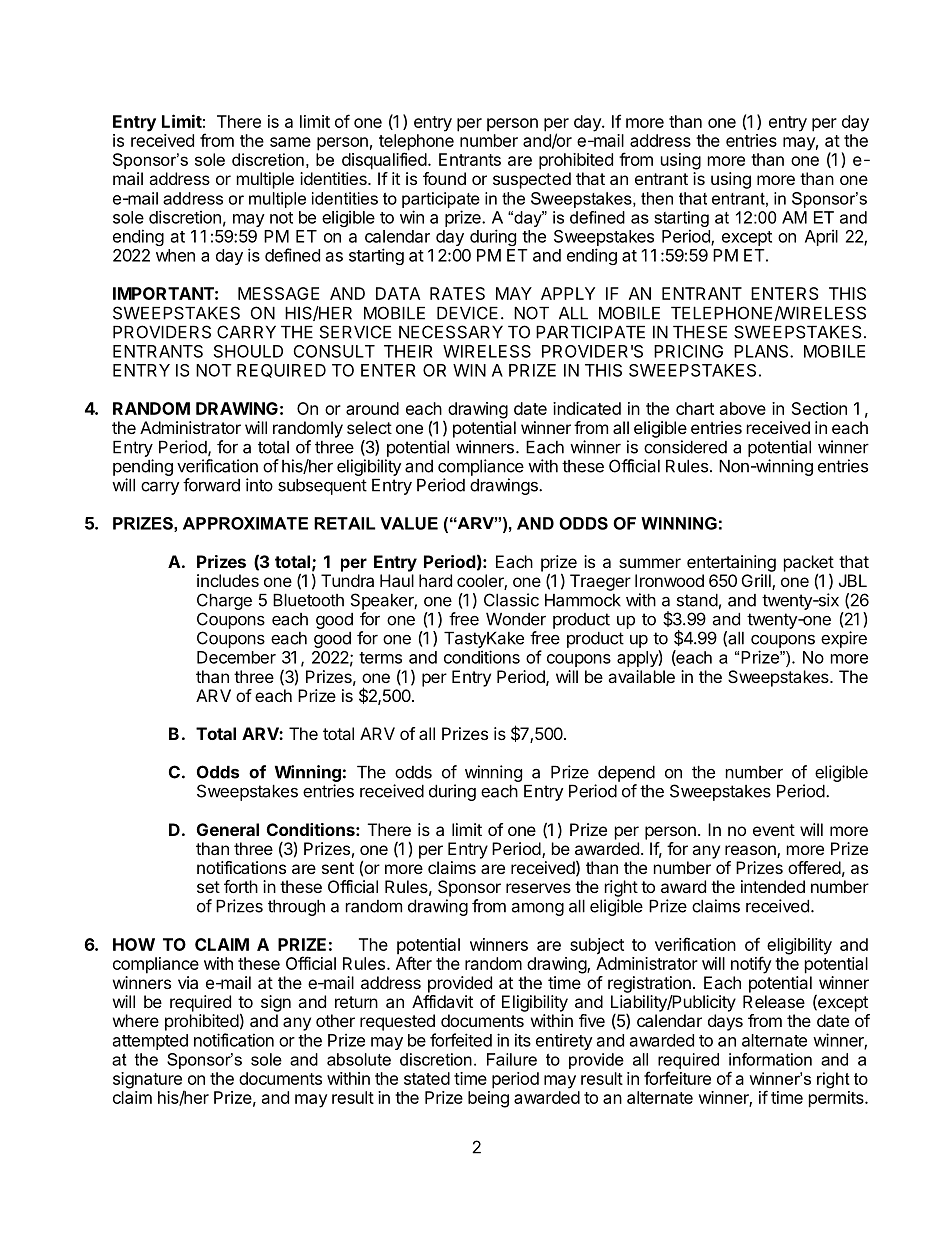  What do you see at coordinates (532, 180) in the document?
I see `suspected` at bounding box center [532, 180].
